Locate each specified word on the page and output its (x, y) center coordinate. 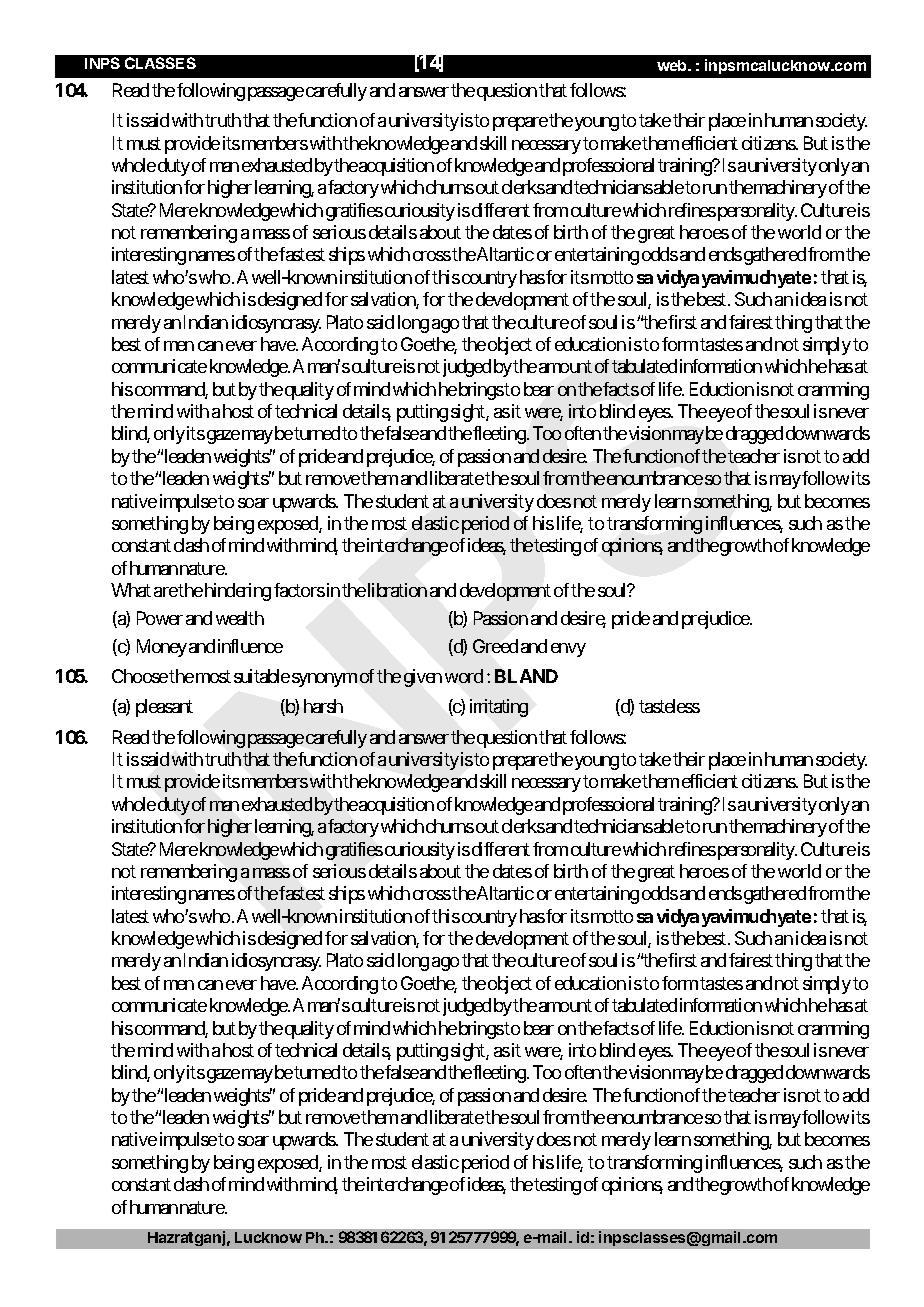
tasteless (669, 706)
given (423, 678)
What (131, 590)
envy (568, 650)
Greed (495, 646)
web (673, 65)
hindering (236, 592)
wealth (240, 618)
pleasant (164, 708)
